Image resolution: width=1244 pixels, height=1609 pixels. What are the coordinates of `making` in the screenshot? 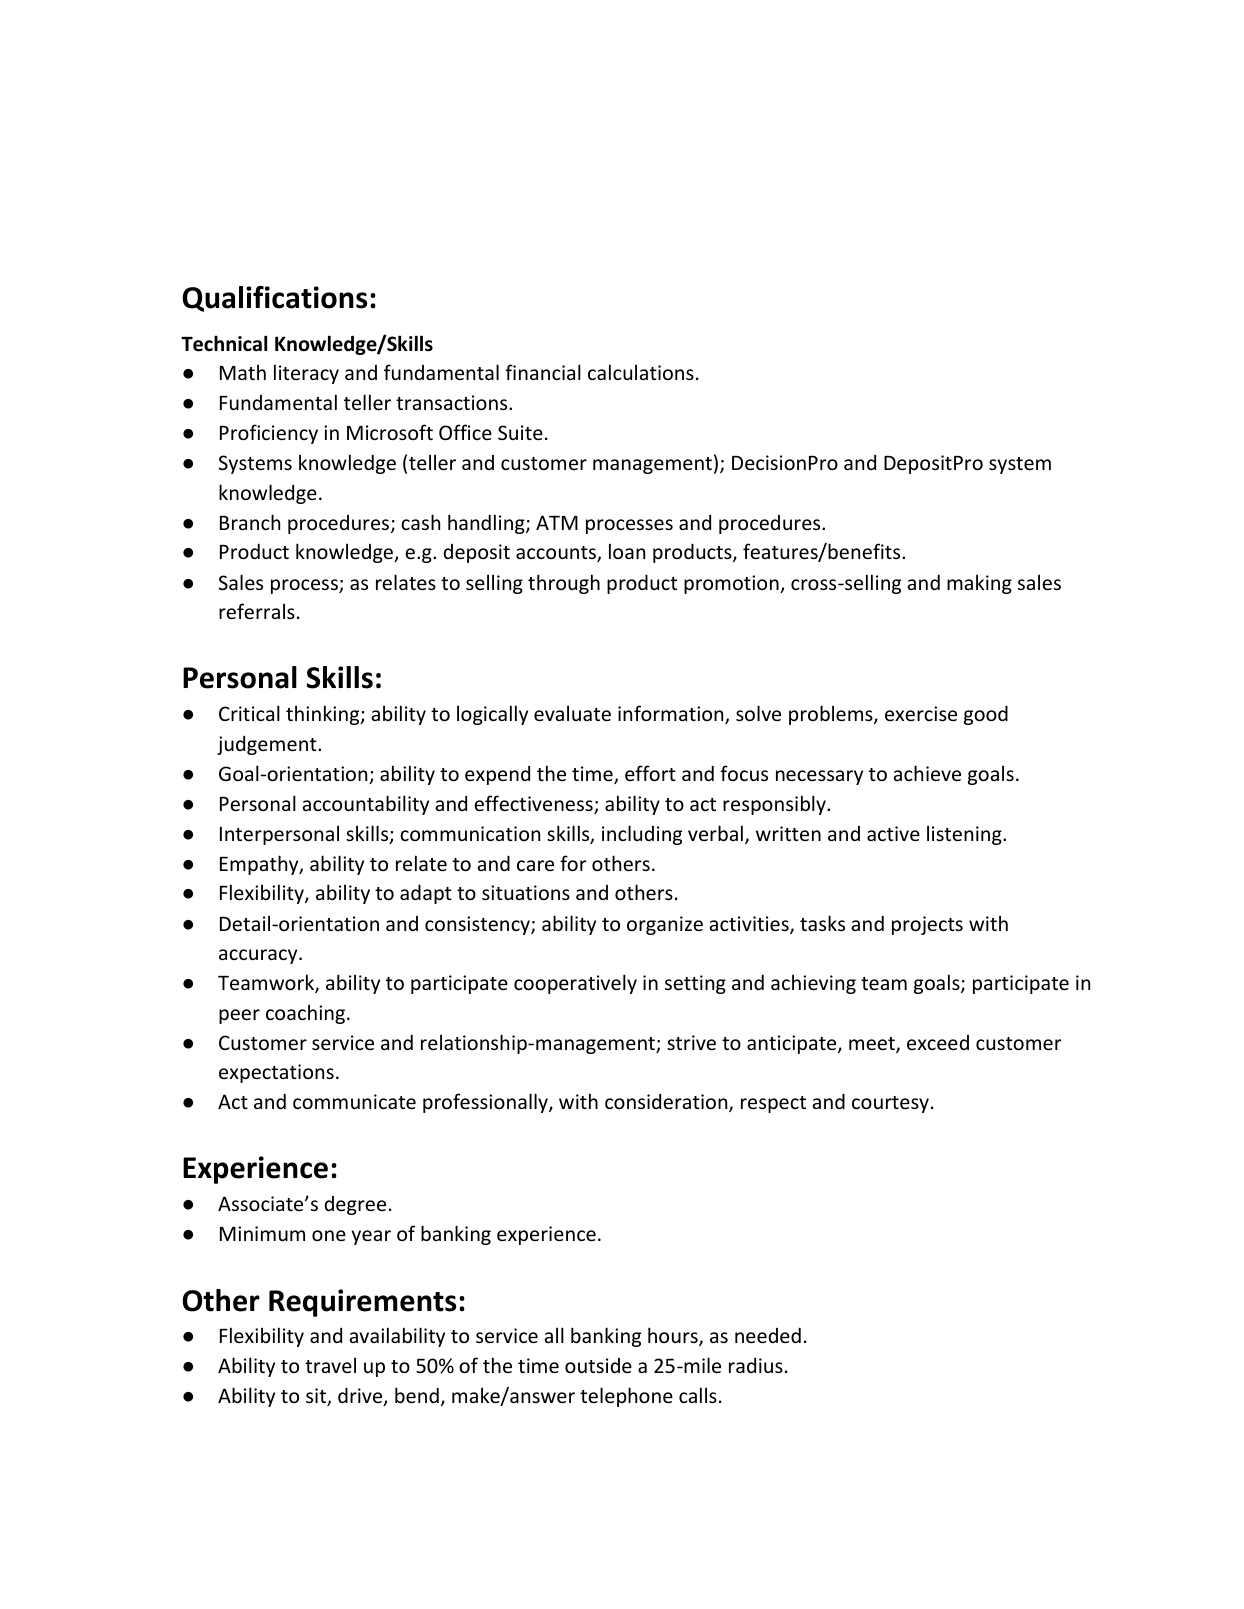 It's located at (979, 584).
